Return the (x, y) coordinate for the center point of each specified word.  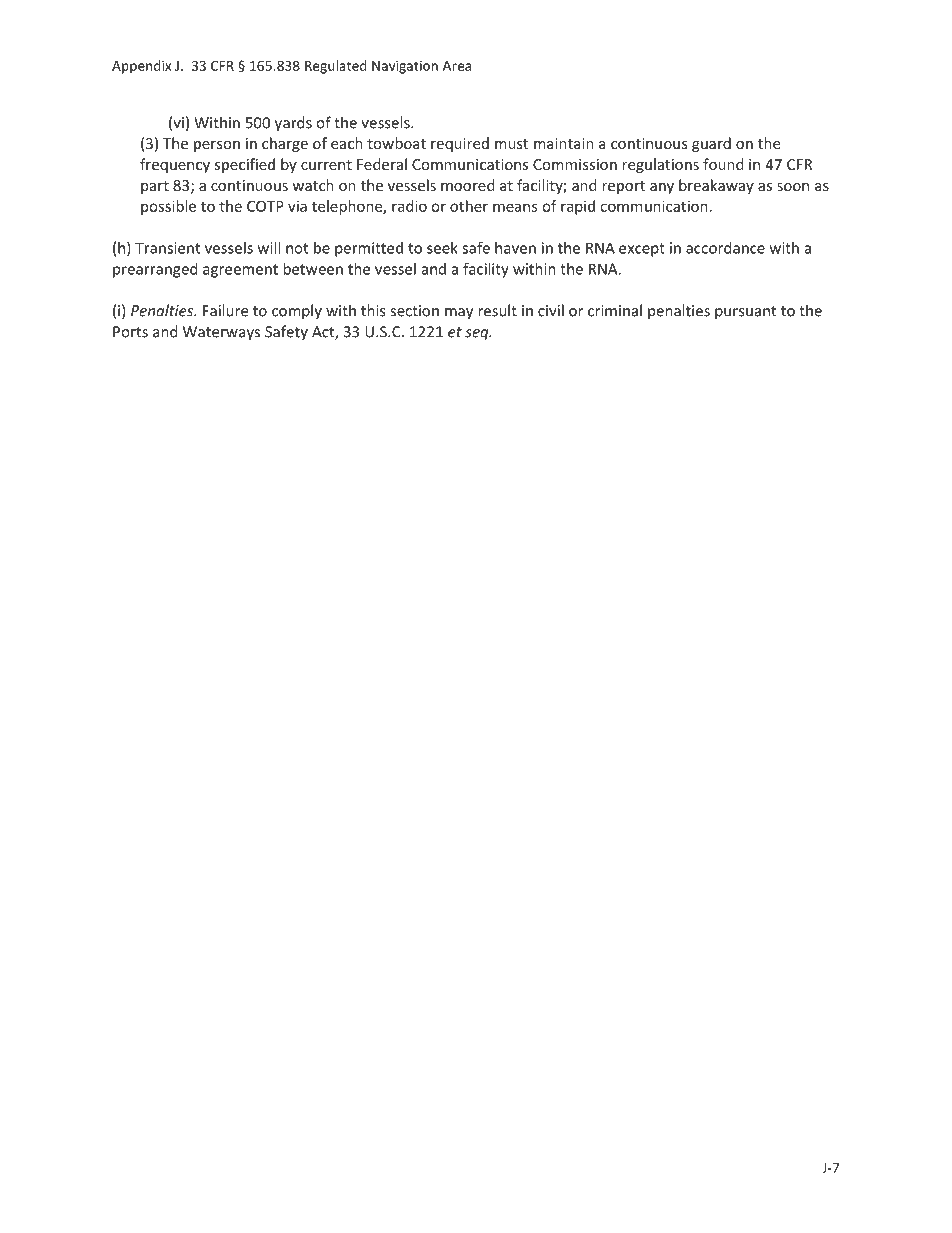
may (459, 314)
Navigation (405, 67)
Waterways (221, 333)
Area (457, 66)
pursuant (745, 313)
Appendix (141, 67)
